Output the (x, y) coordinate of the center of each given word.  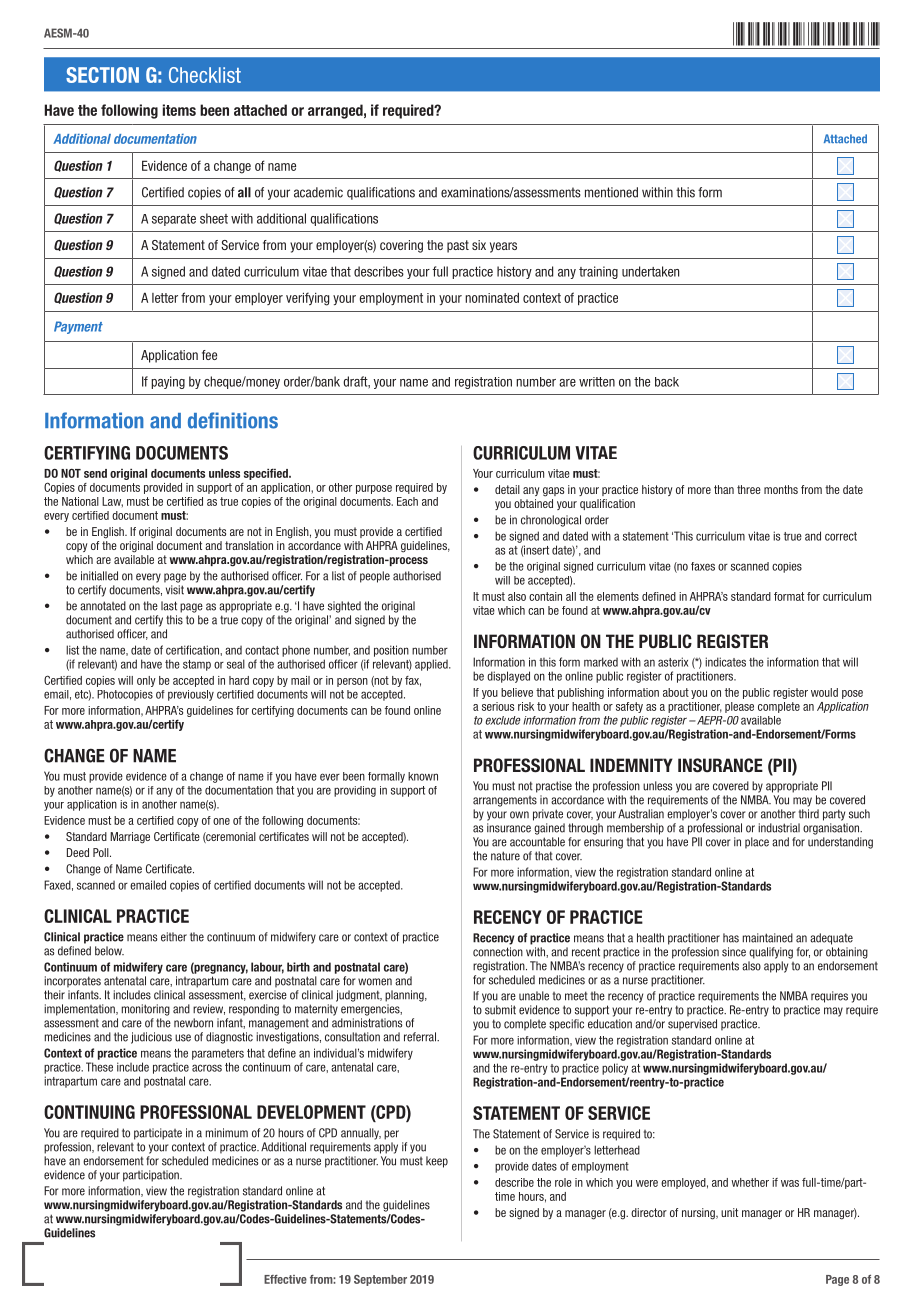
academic (318, 192)
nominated (492, 297)
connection (498, 952)
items (179, 110)
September (380, 1280)
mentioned (611, 192)
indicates (725, 662)
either (174, 937)
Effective (285, 1279)
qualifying (771, 953)
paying (168, 382)
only (146, 681)
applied (432, 665)
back (667, 382)
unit (729, 1212)
